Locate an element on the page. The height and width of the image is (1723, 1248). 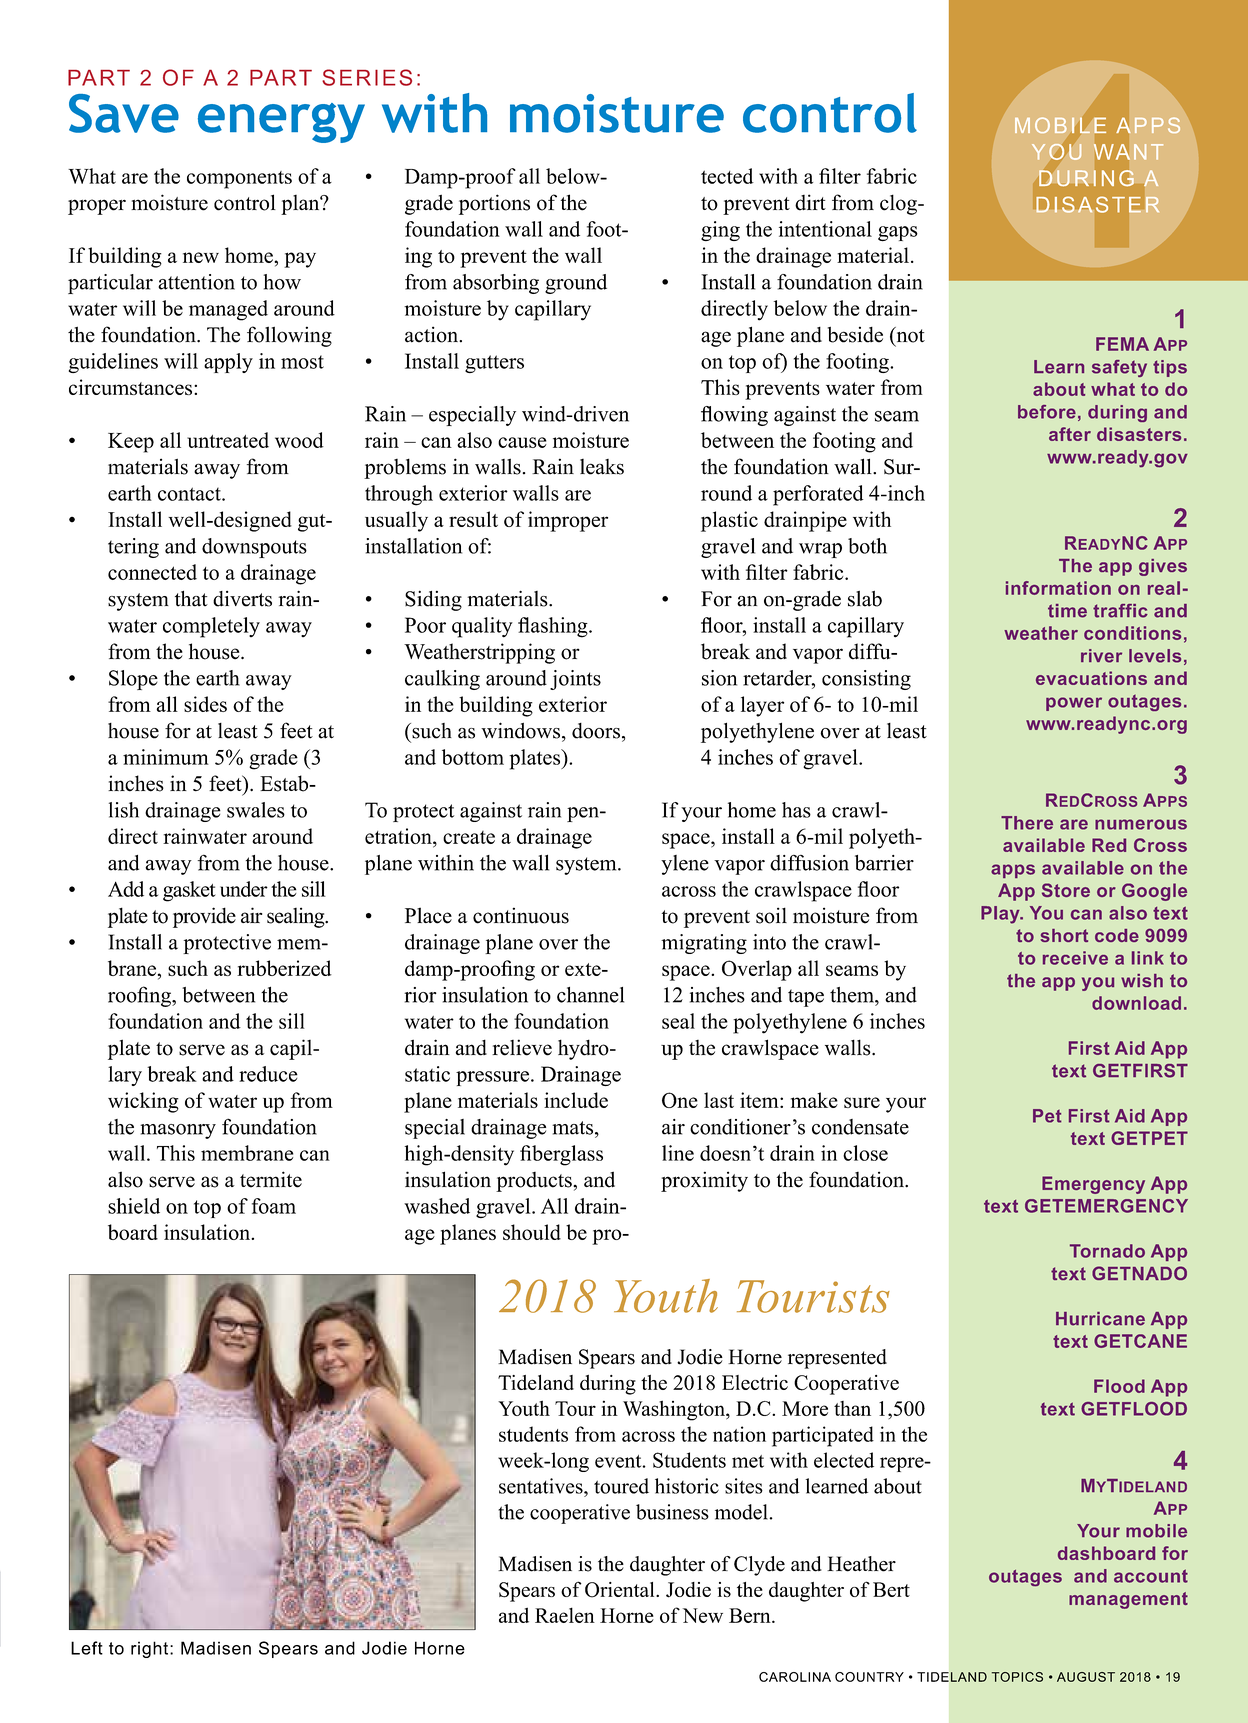
Hurricane is located at coordinates (1100, 1319).
